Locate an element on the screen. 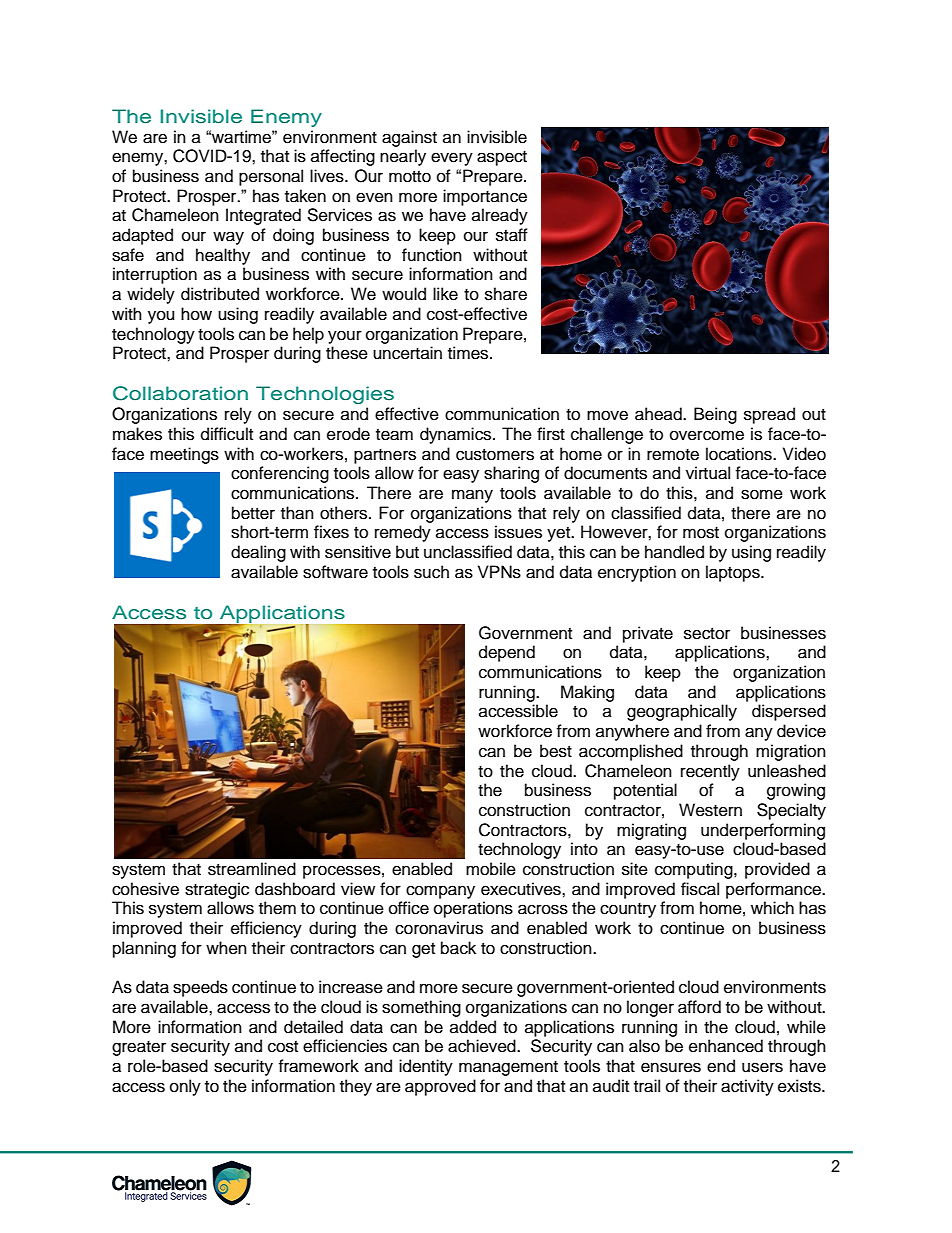 The height and width of the screenshot is (1233, 952). aspect is located at coordinates (502, 158).
